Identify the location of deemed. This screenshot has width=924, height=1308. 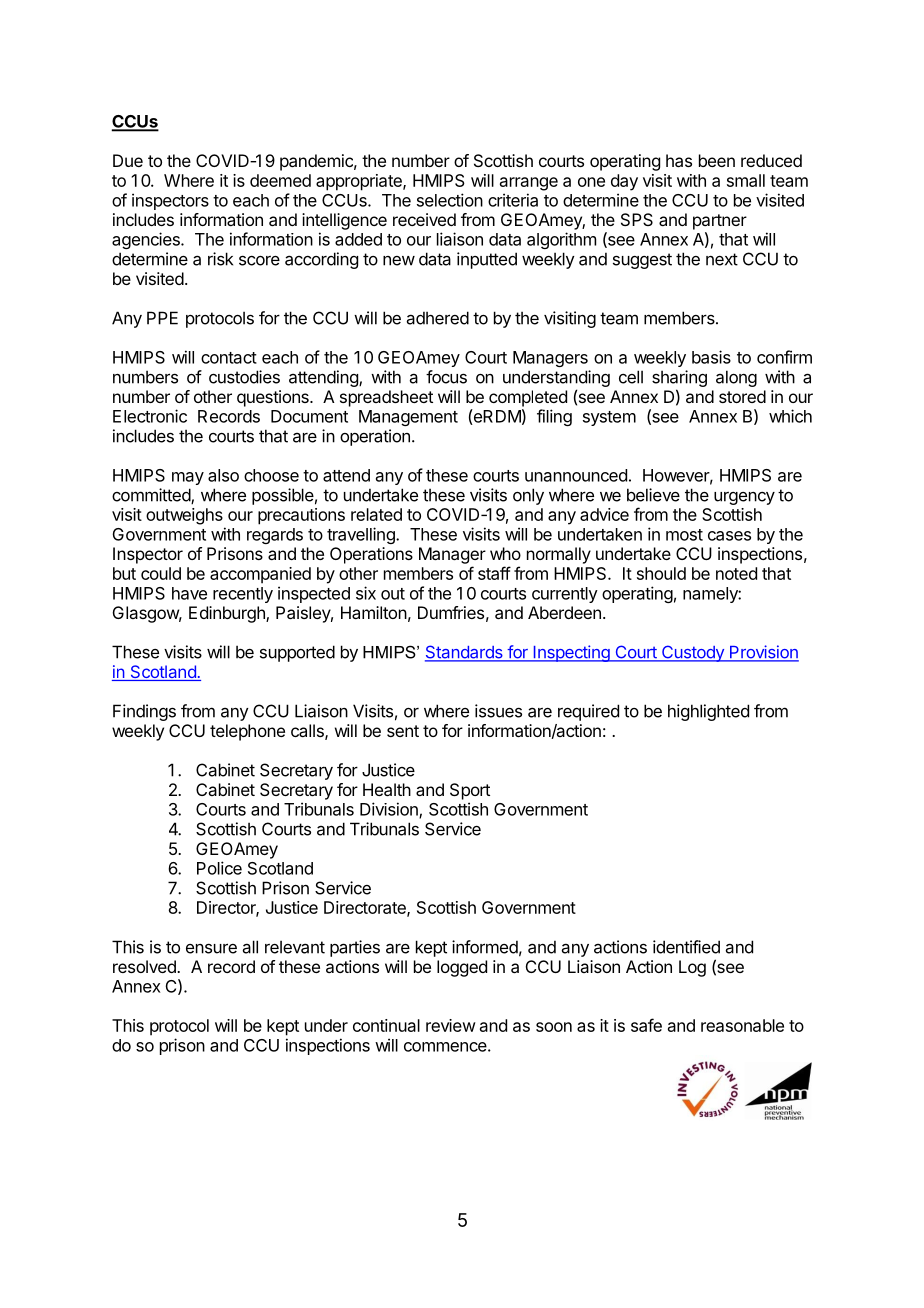
(280, 180).
